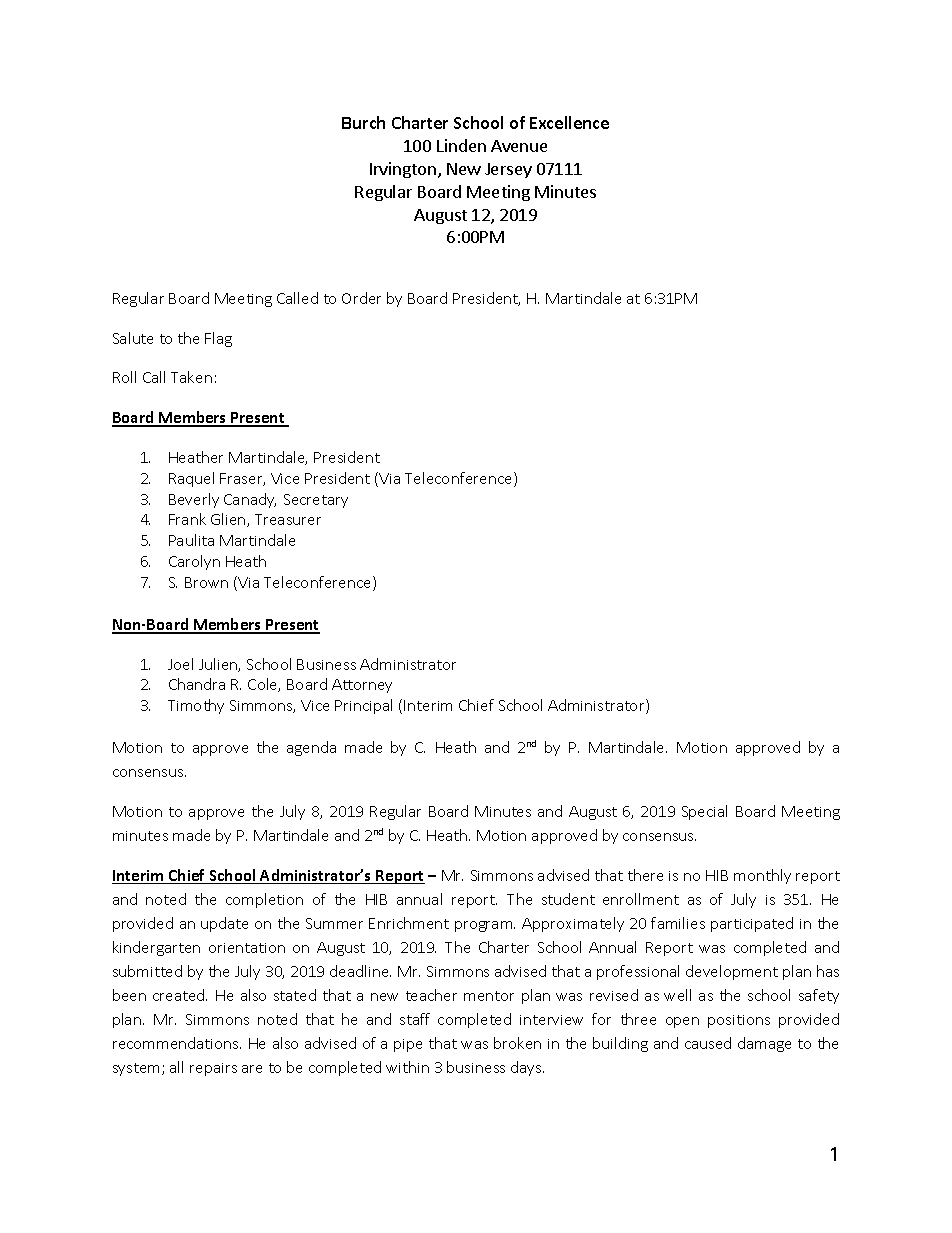  What do you see at coordinates (508, 170) in the screenshot?
I see `Jersey` at bounding box center [508, 170].
